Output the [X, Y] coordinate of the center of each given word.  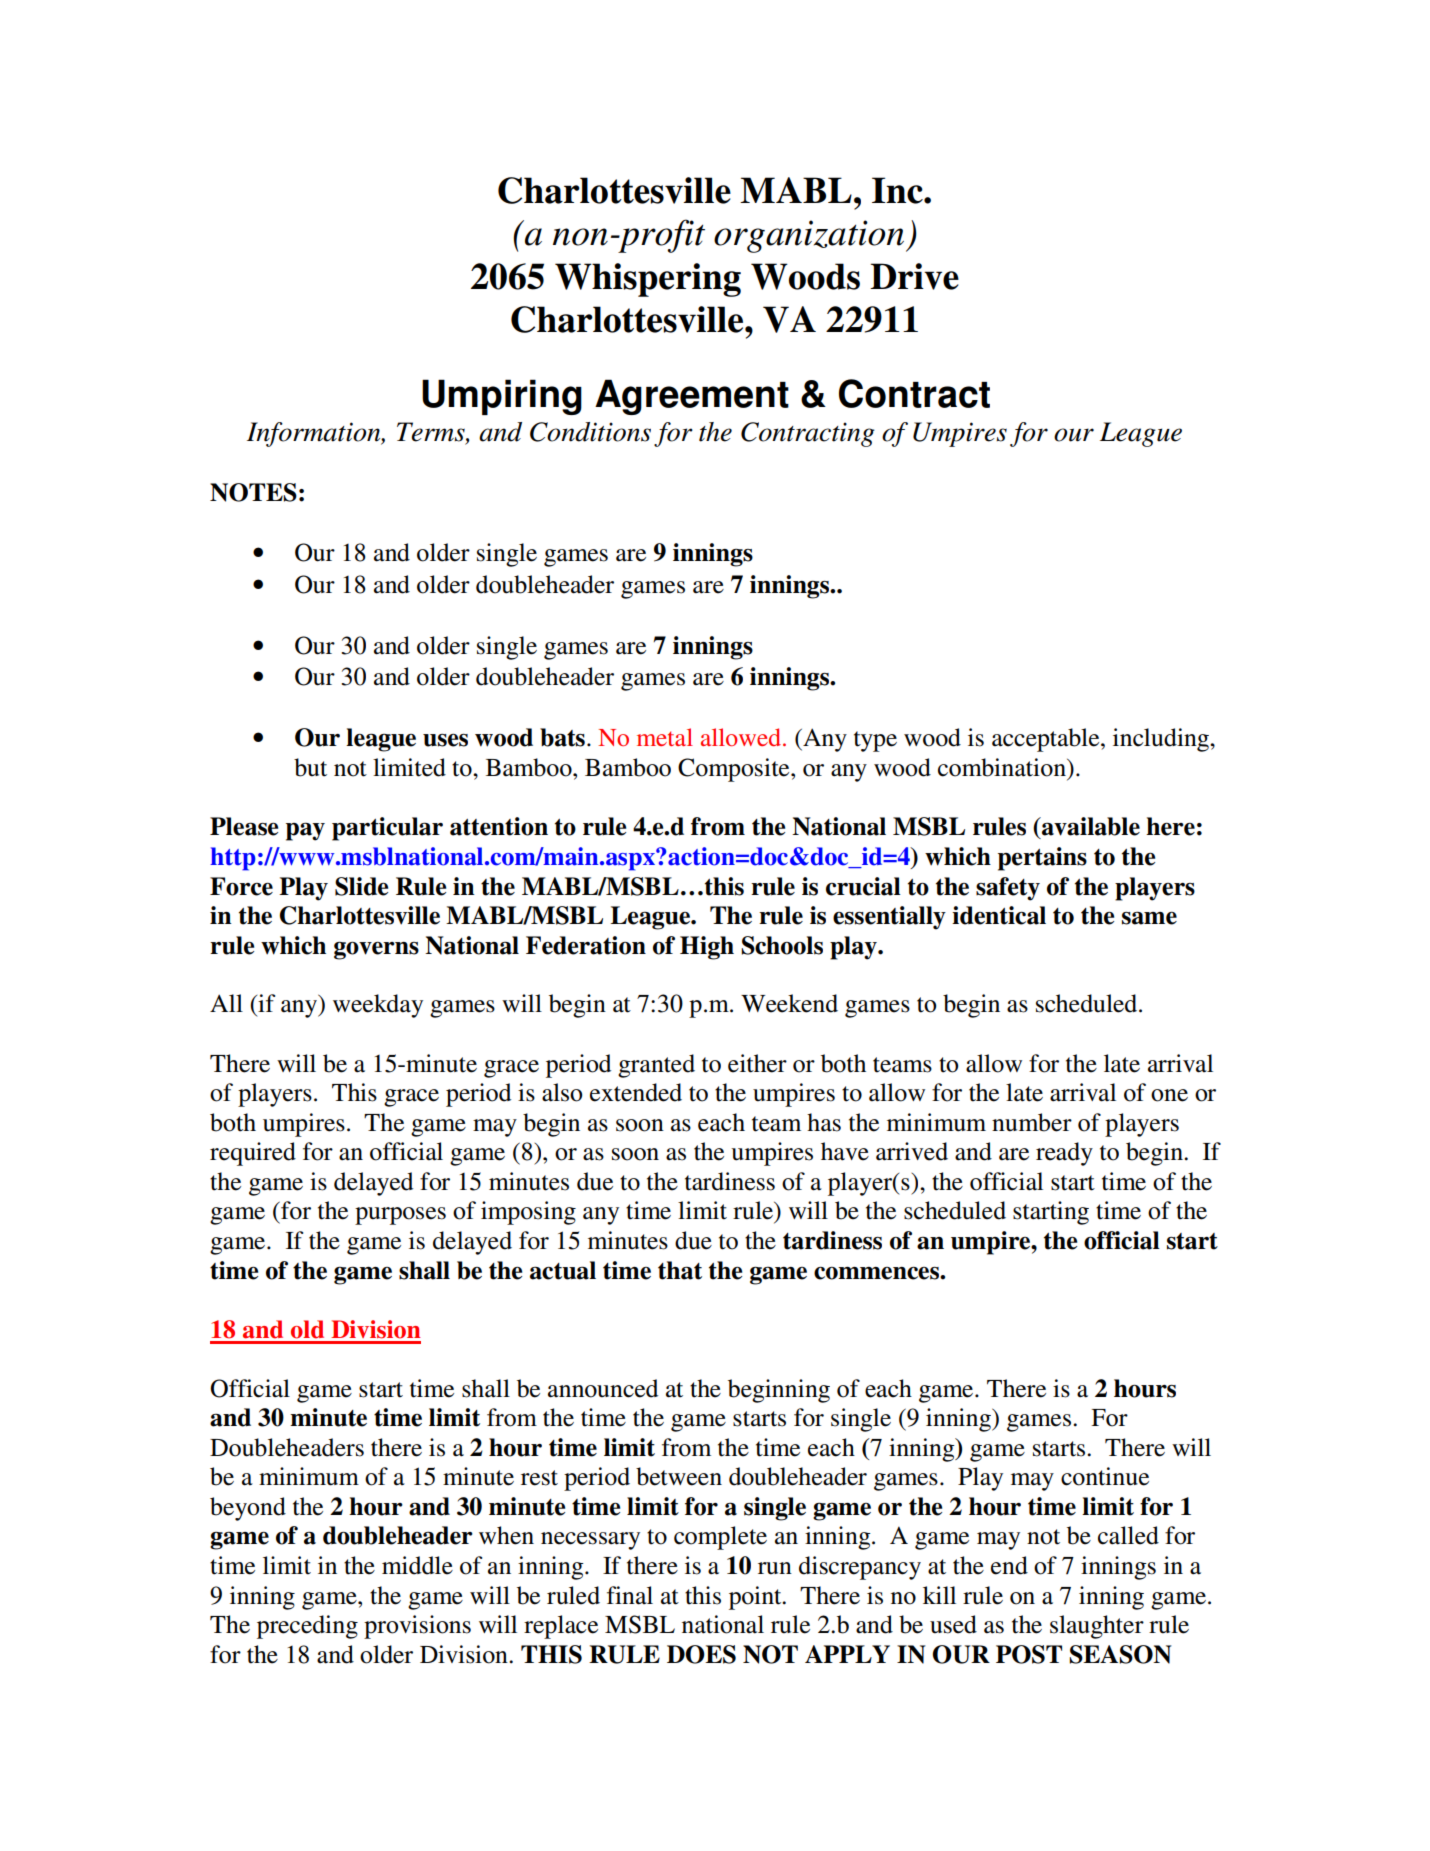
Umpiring [502, 397]
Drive [914, 276]
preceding [307, 1627]
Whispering [648, 280]
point [756, 1598]
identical [999, 915]
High [707, 948]
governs [376, 950]
